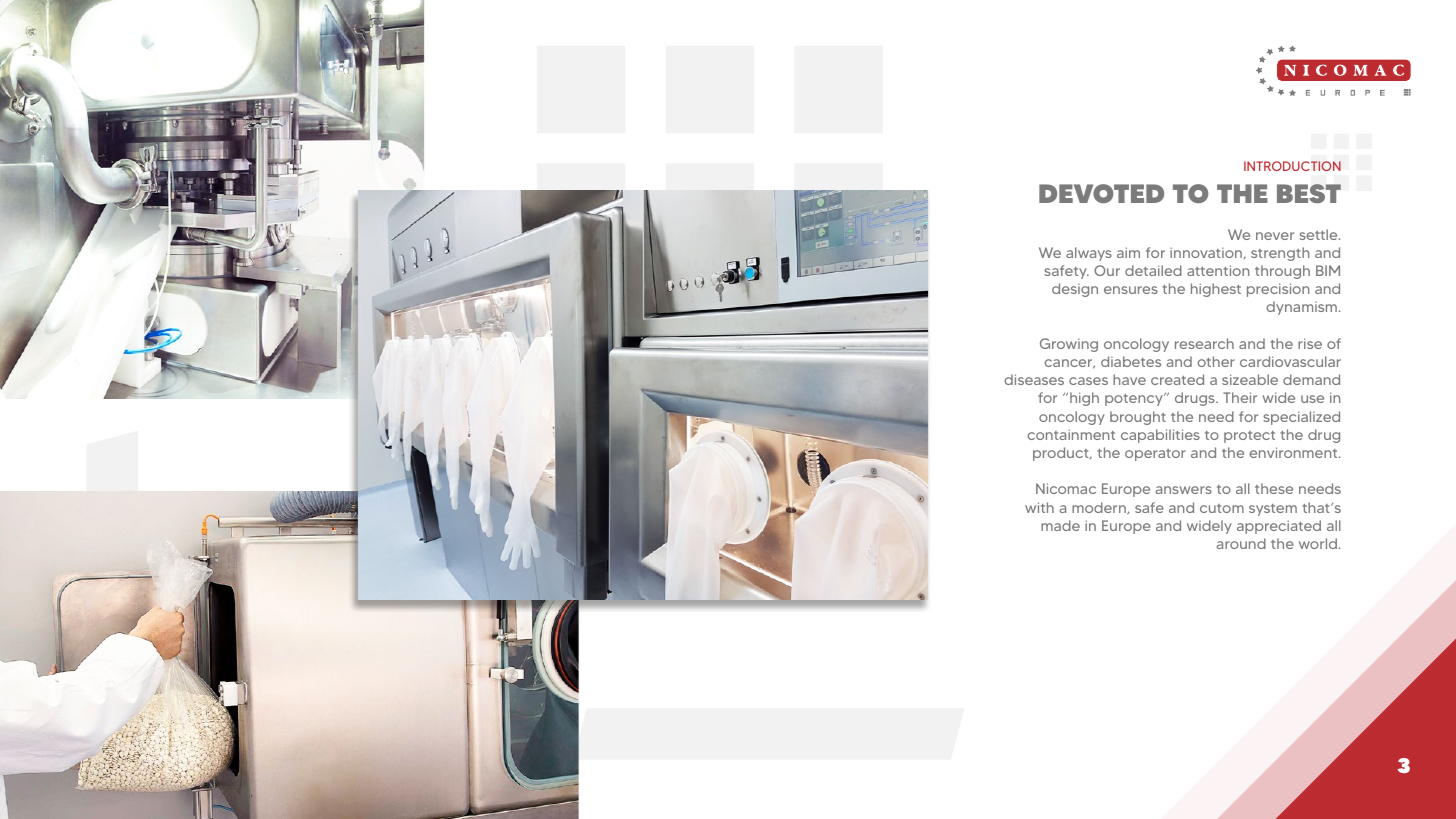 This image has height=819, width=1456. What do you see at coordinates (1279, 527) in the image?
I see `appreciated` at bounding box center [1279, 527].
